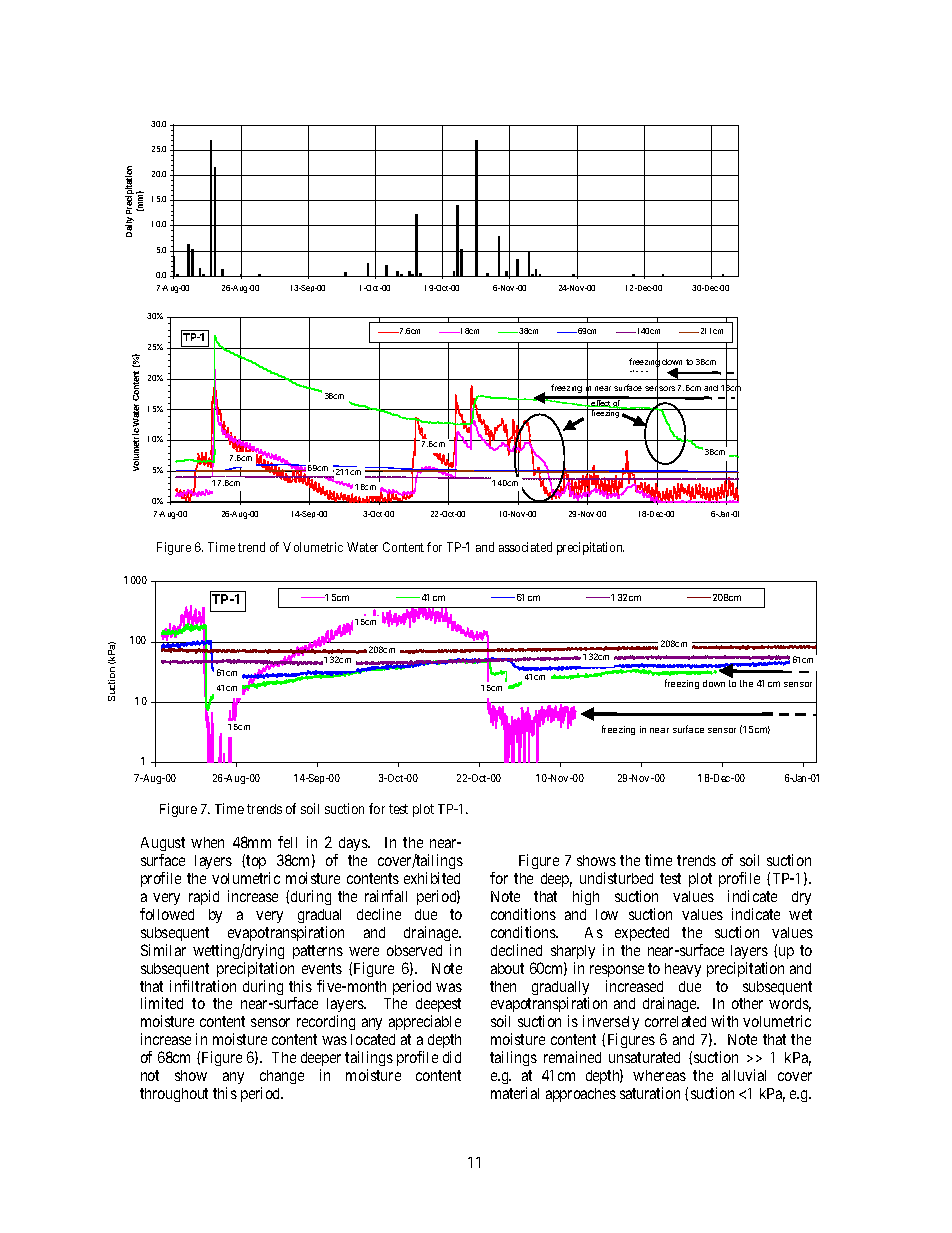 The height and width of the screenshot is (1233, 952). What do you see at coordinates (452, 1057) in the screenshot?
I see `did` at bounding box center [452, 1057].
